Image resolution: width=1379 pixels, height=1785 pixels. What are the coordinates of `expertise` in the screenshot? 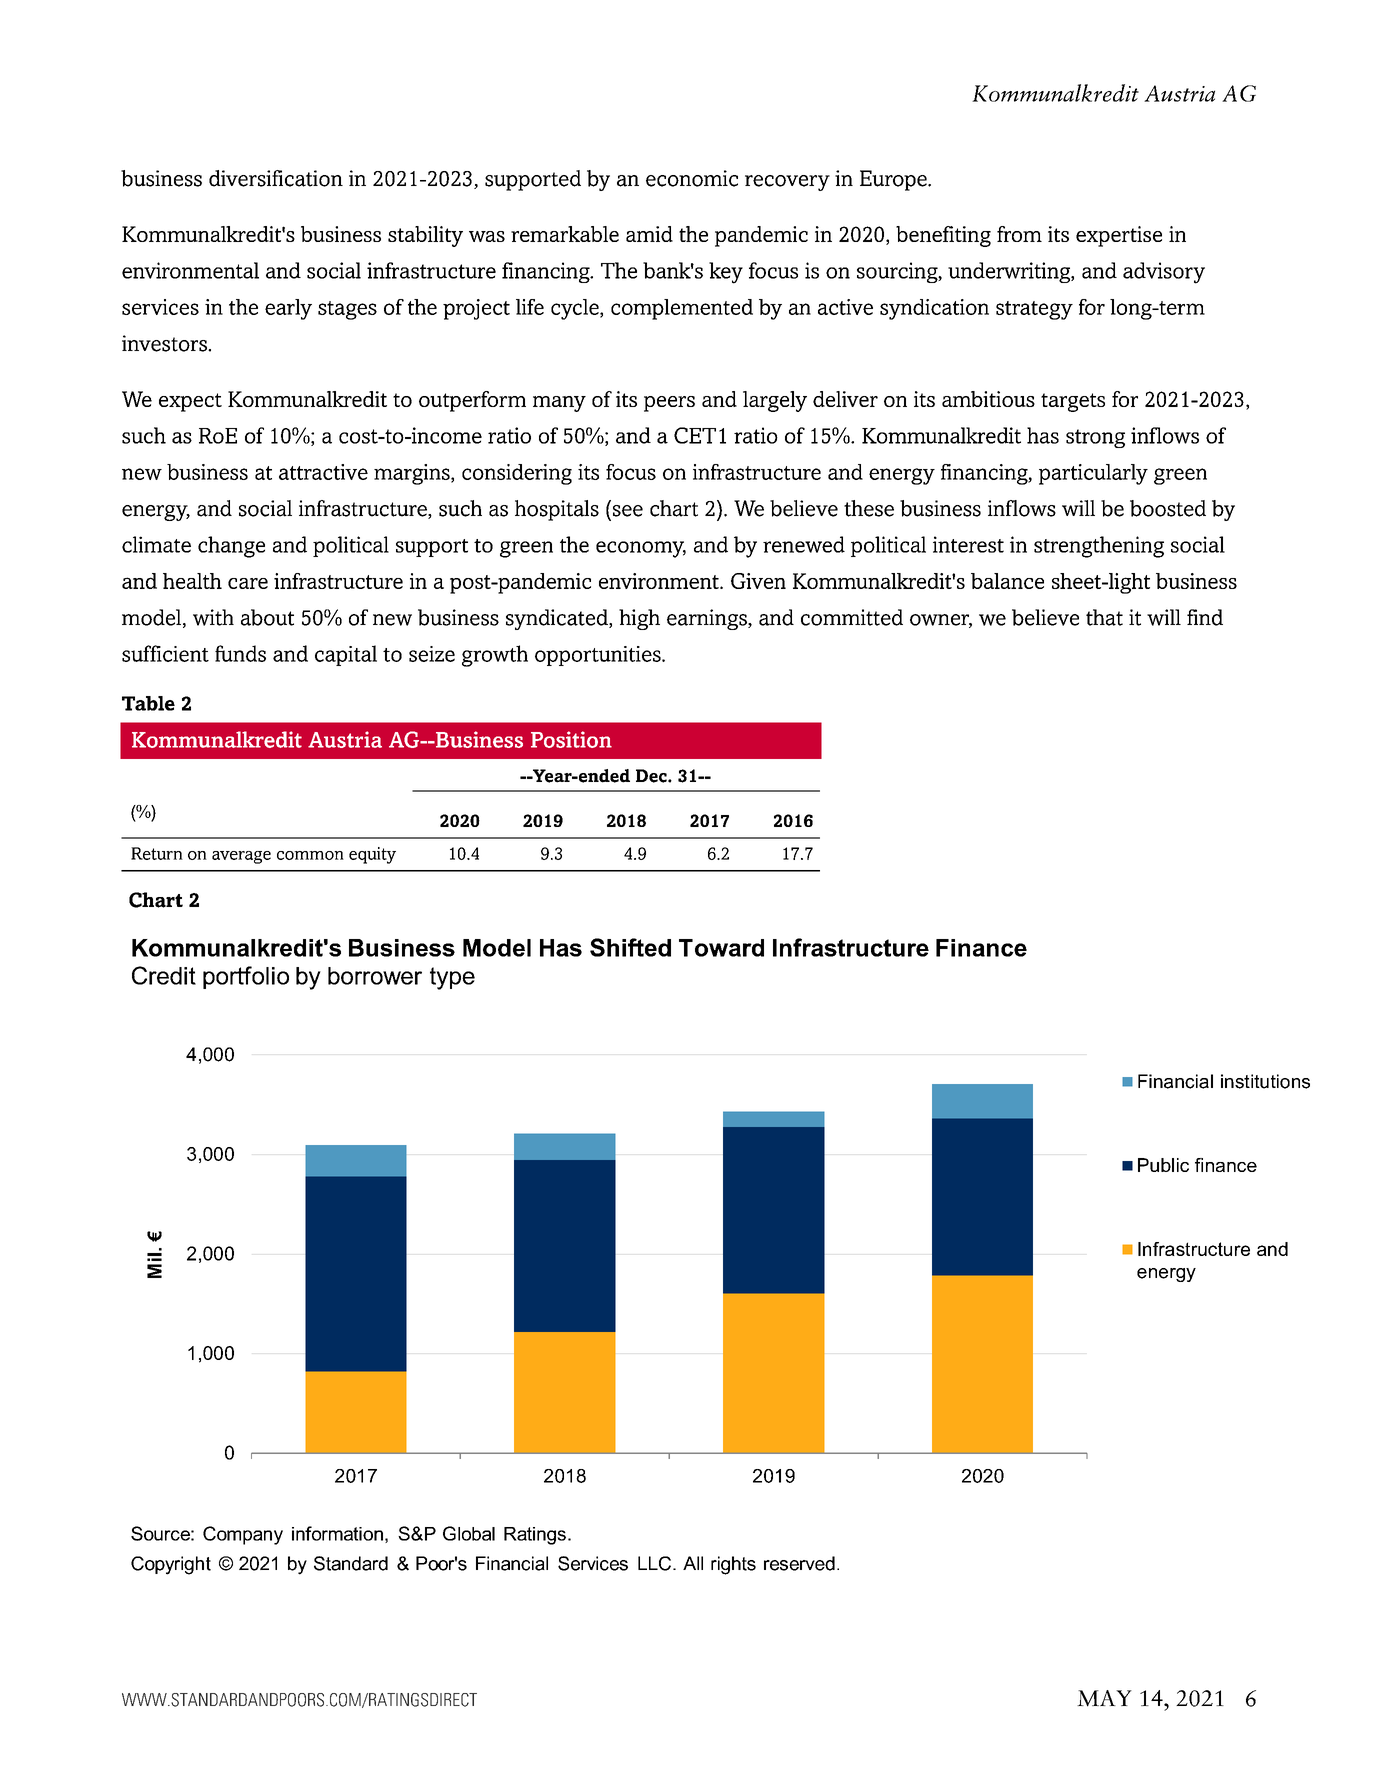 It's located at (1119, 236).
